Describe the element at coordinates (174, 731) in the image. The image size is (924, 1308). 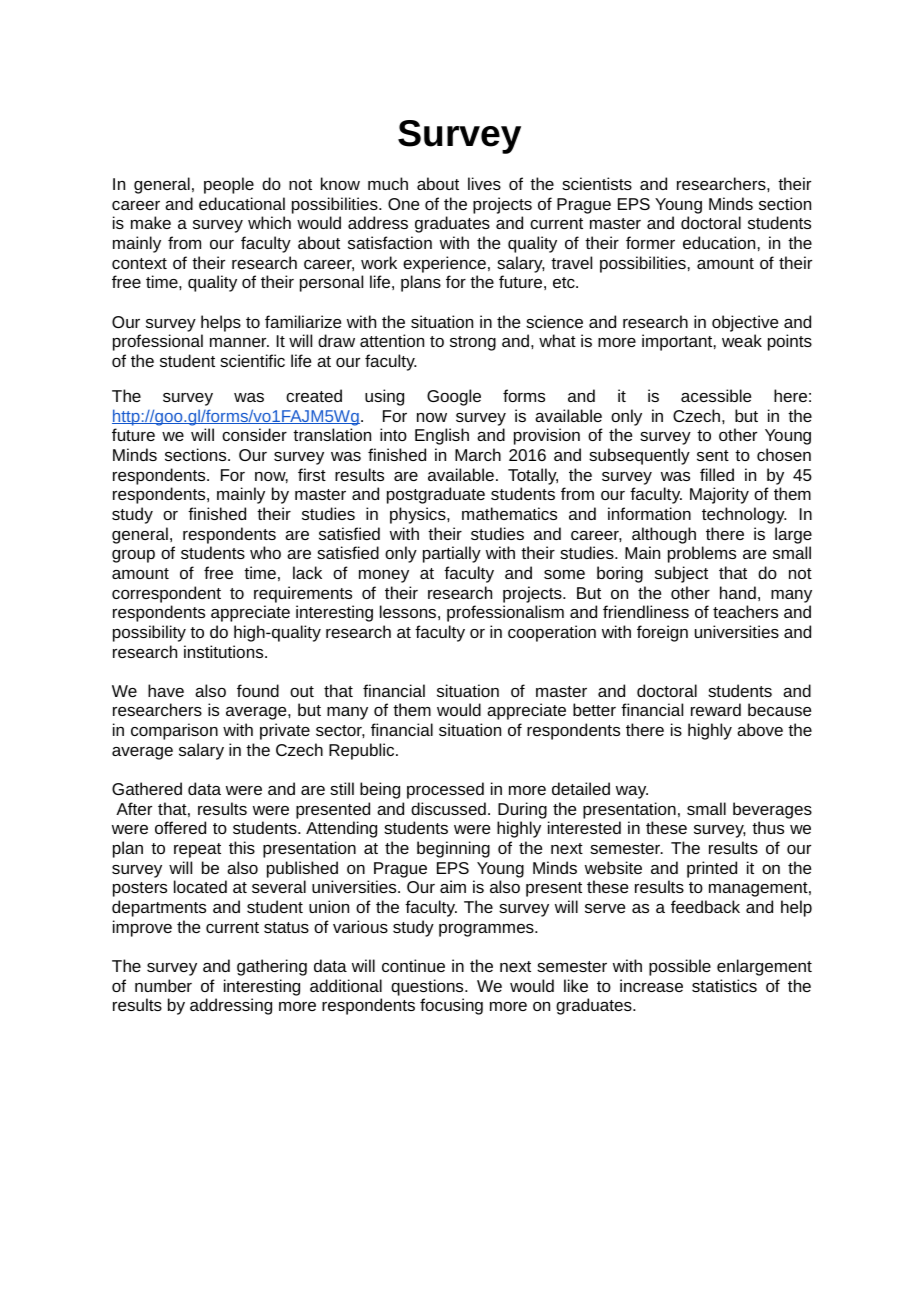
I see `comparison` at that location.
